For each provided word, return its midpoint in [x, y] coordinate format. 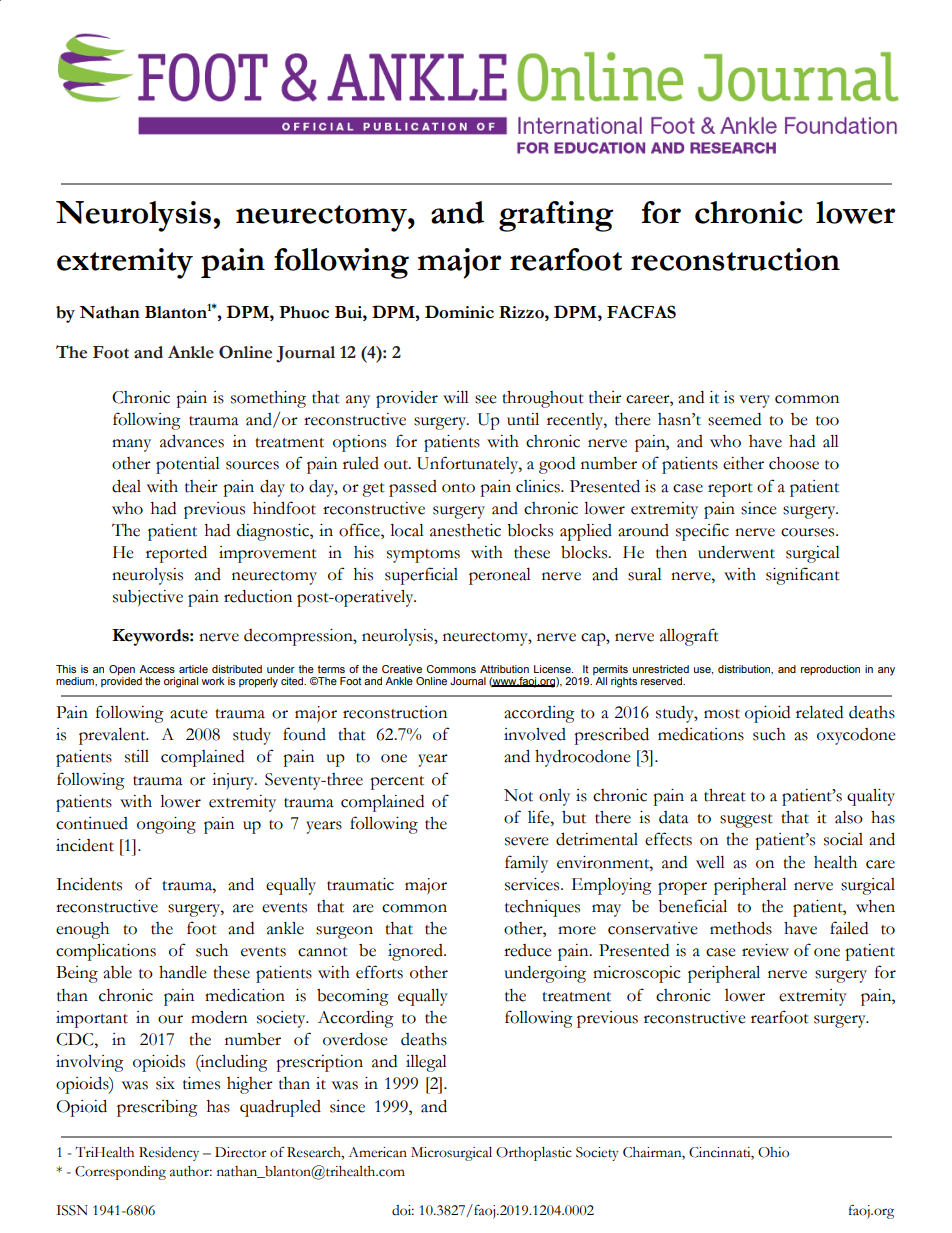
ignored [416, 952]
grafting [556, 216]
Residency [169, 1154]
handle [183, 972]
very [754, 401]
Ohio [773, 1152]
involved [535, 734]
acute [189, 714]
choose [794, 463]
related [819, 712]
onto [458, 488]
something [268, 399]
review [765, 950]
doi [403, 1210]
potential [188, 465]
